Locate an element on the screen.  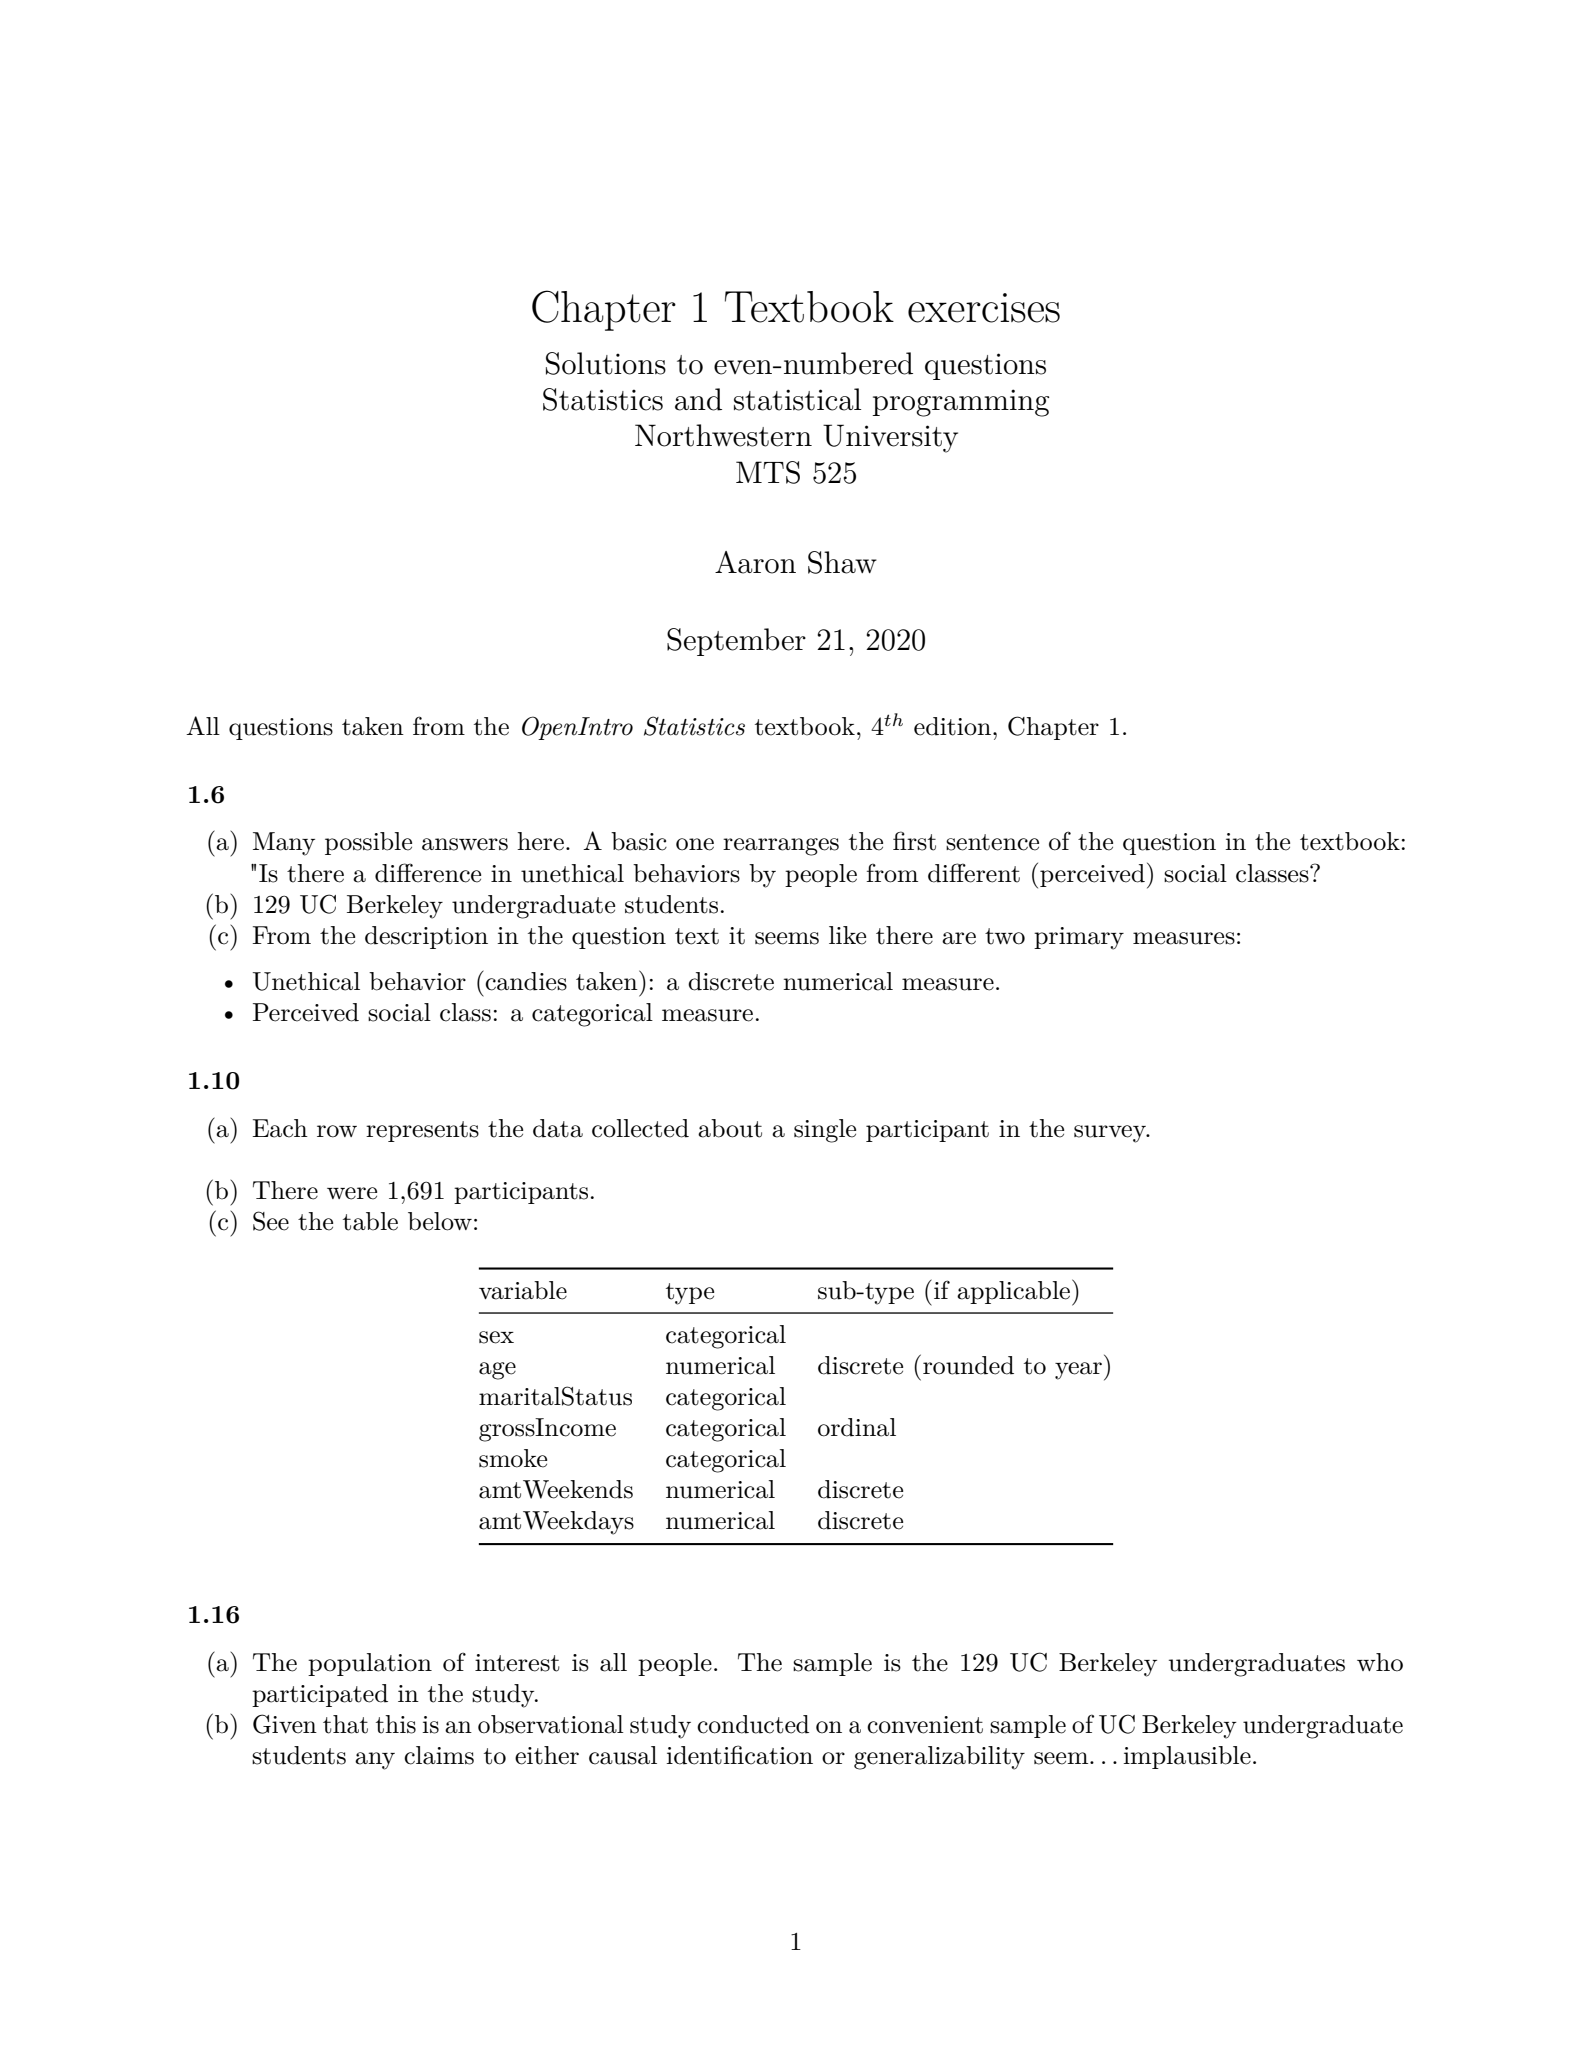
this is located at coordinates (396, 1724).
